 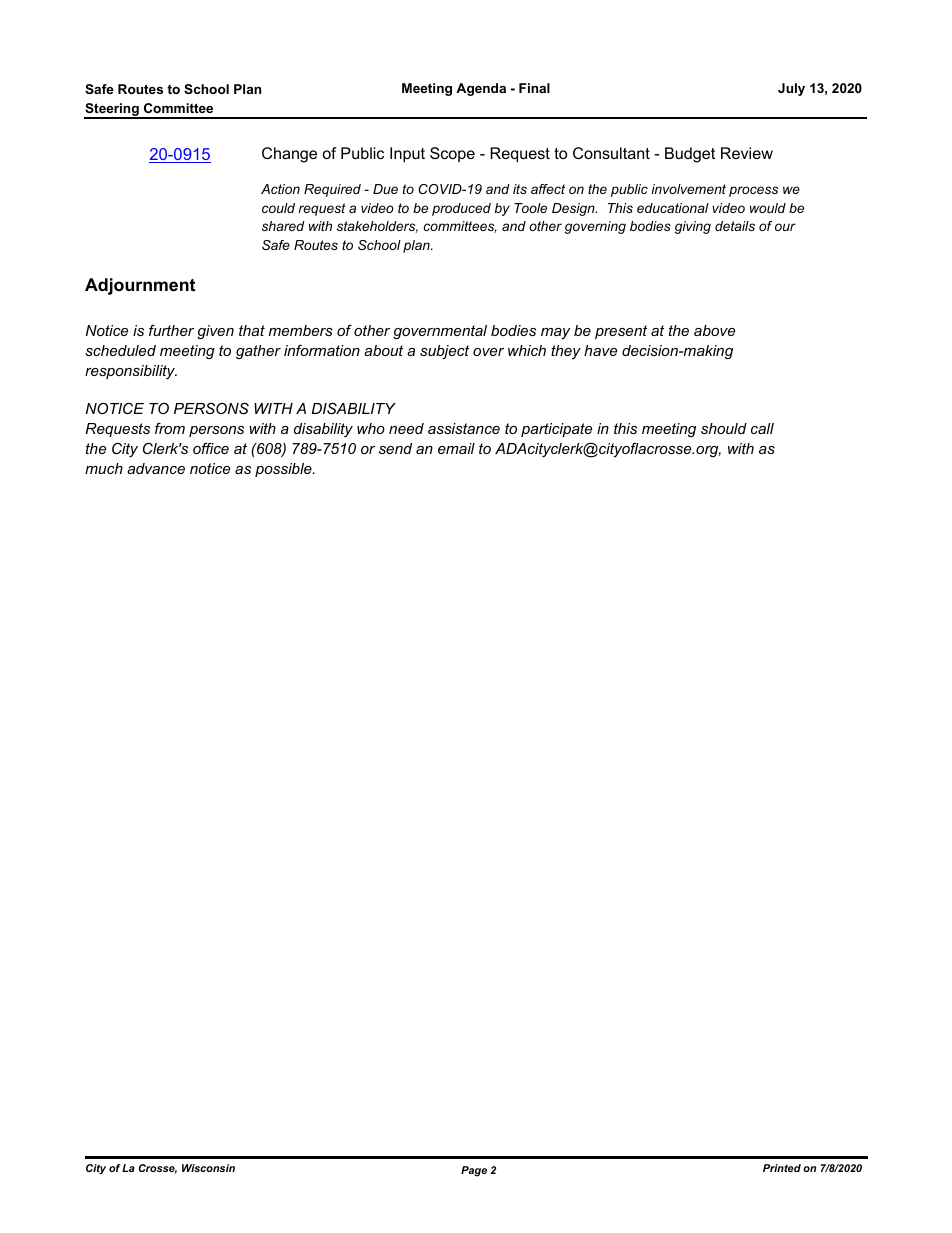 I want to click on email, so click(x=456, y=448).
